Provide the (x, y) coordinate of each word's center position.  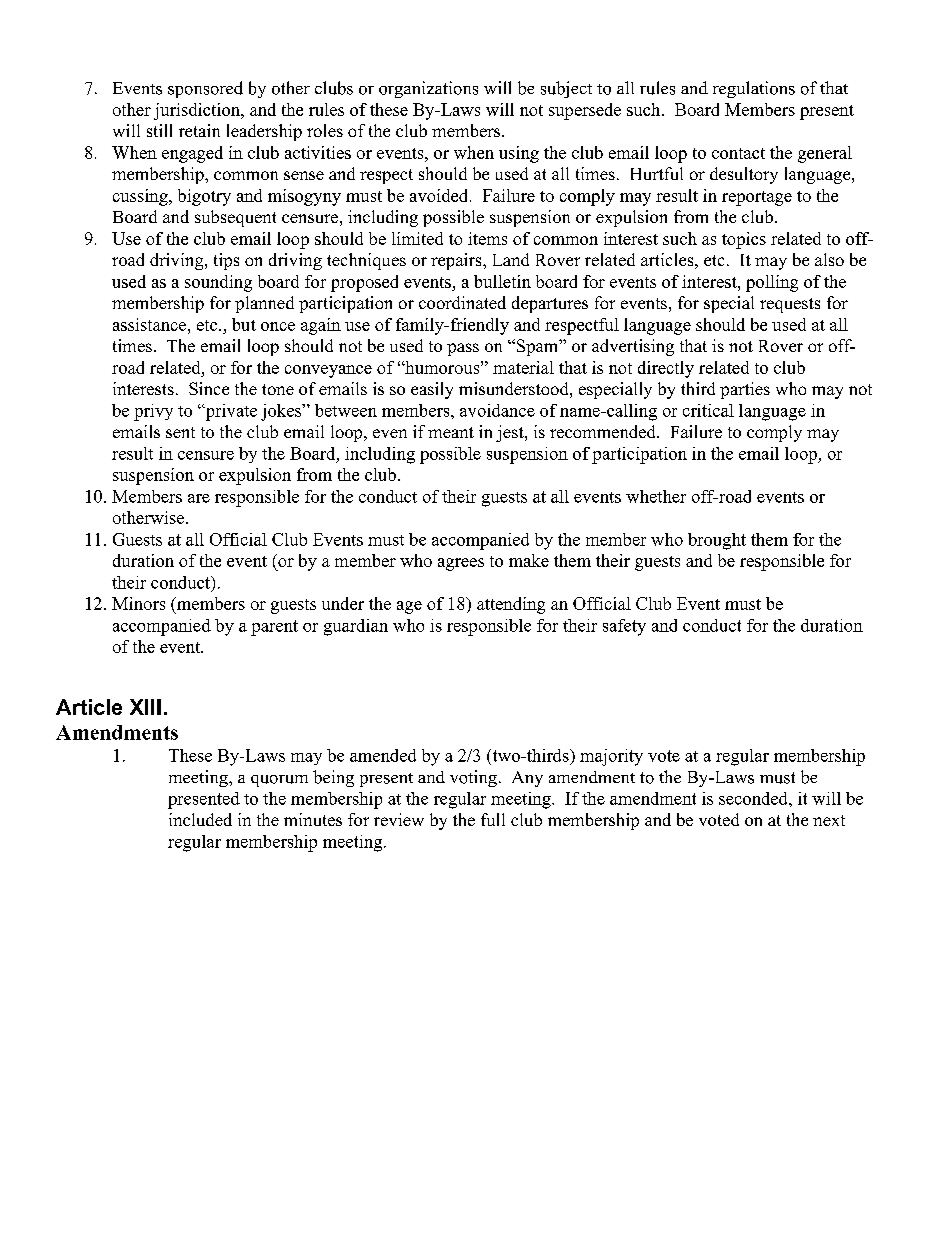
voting (473, 778)
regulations (754, 89)
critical (708, 410)
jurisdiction (198, 111)
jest (511, 433)
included (200, 819)
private (230, 412)
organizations (428, 89)
